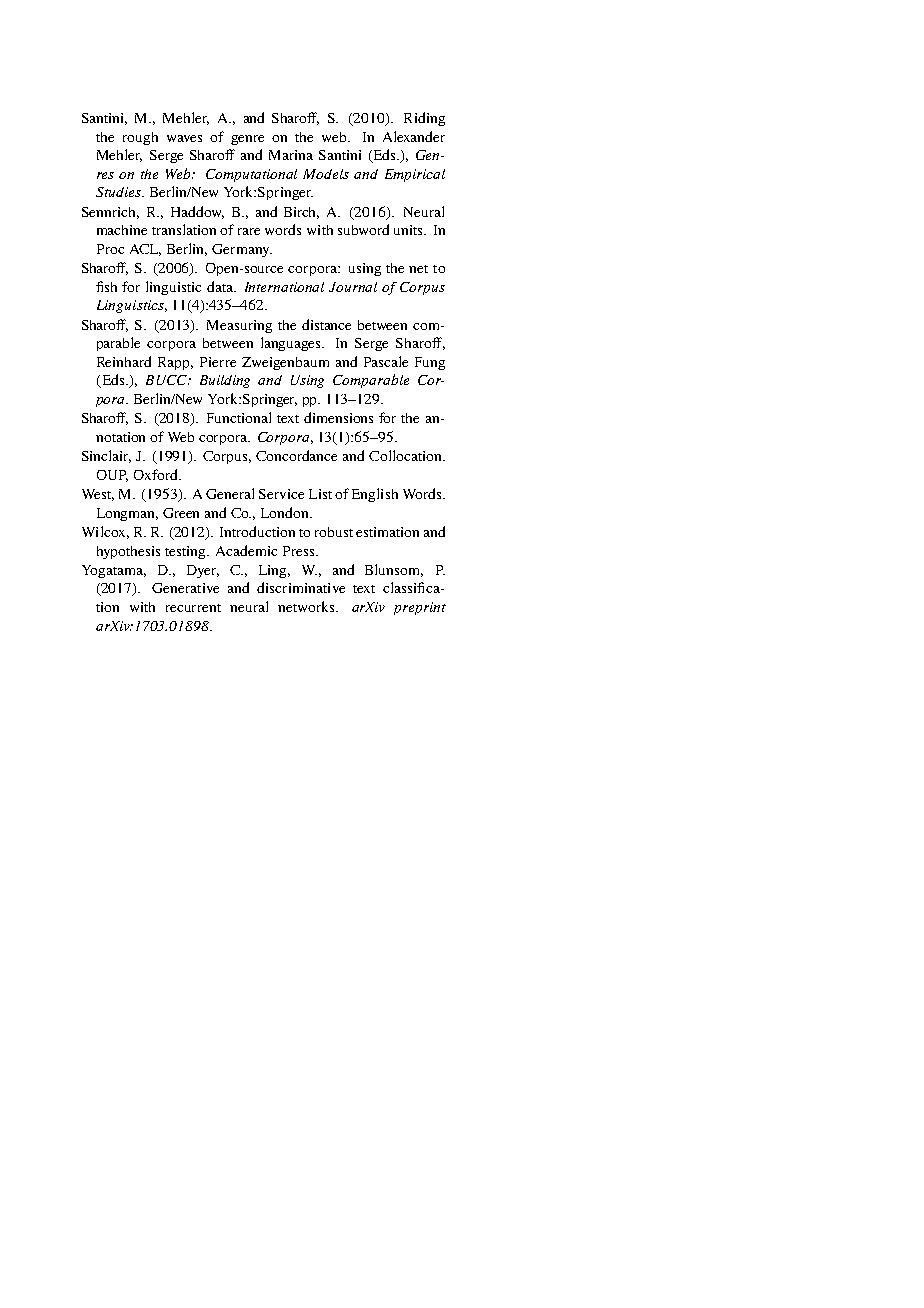 The image size is (924, 1308). I want to click on English, so click(375, 495).
